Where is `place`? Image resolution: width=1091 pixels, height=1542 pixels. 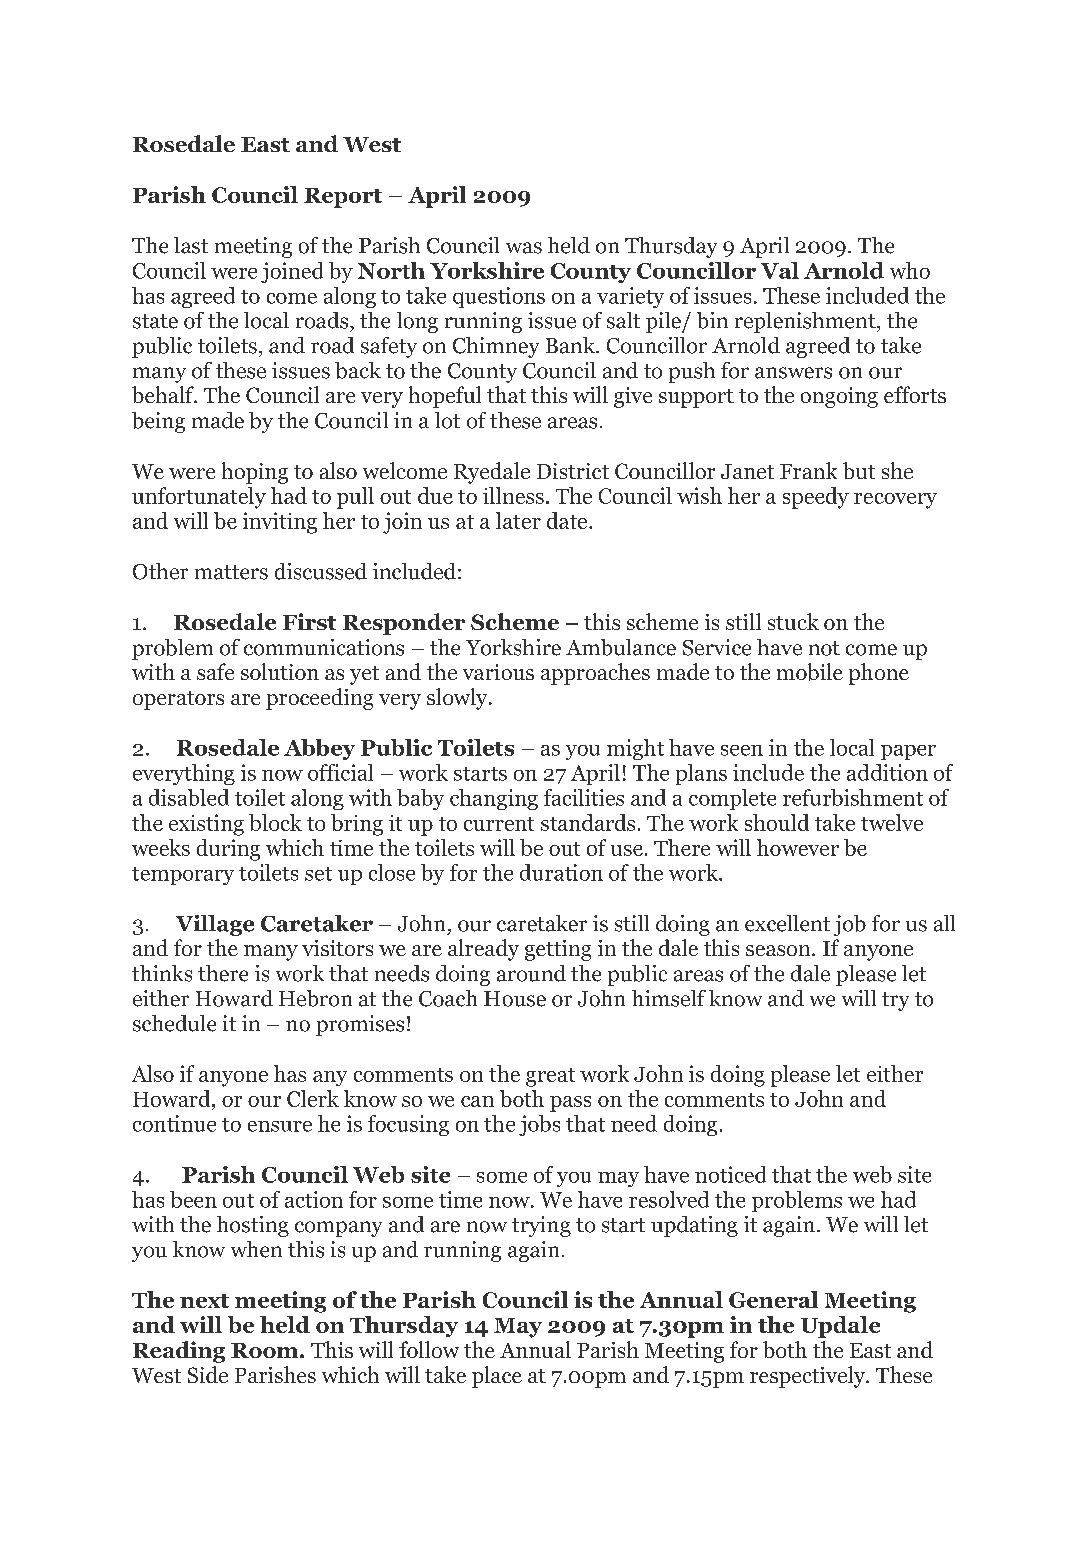
place is located at coordinates (497, 1377).
